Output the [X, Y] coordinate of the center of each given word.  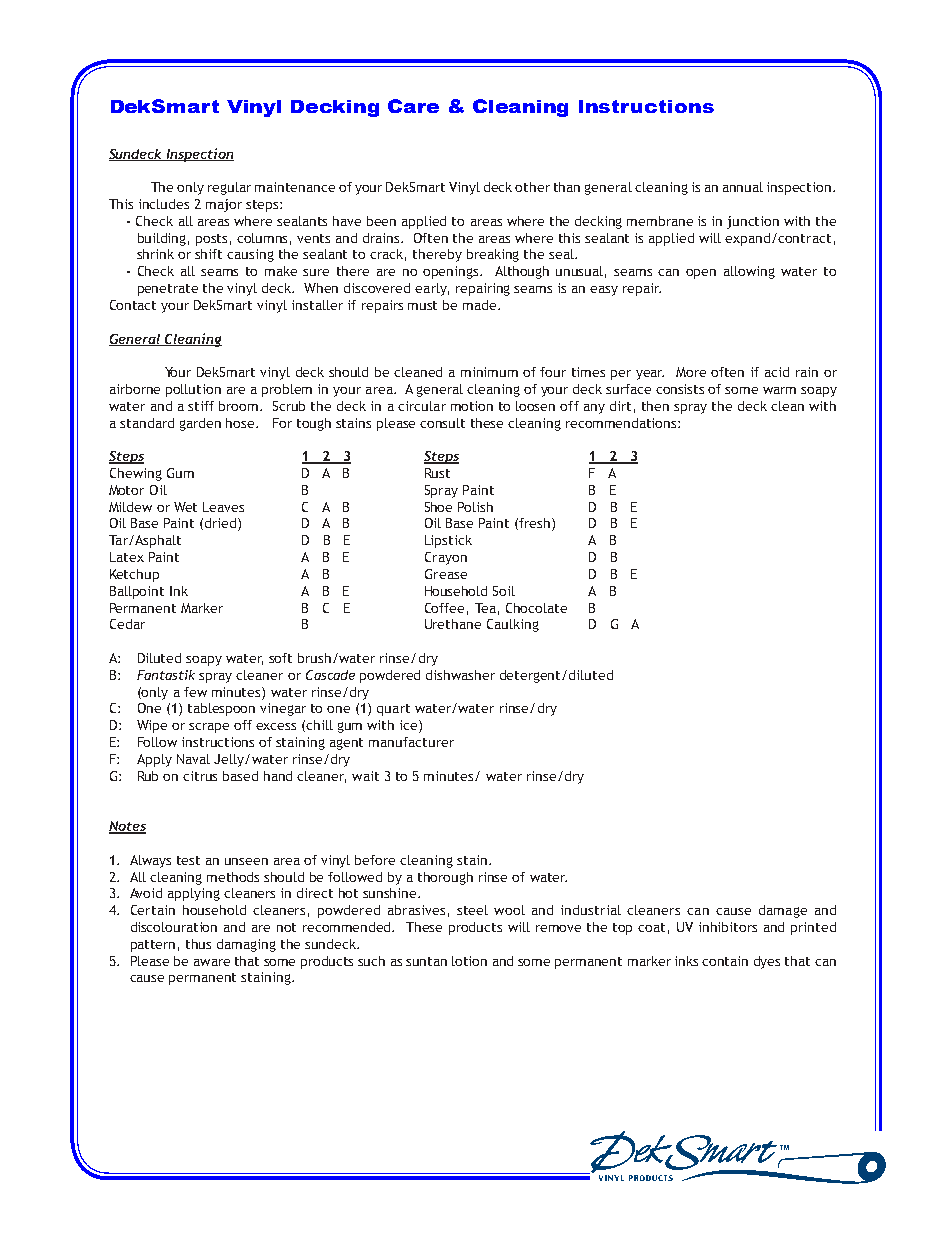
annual [743, 187]
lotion [469, 961]
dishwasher [460, 675]
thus [198, 944]
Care [413, 106]
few [195, 692]
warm [779, 390]
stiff [201, 406]
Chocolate [536, 608]
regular [229, 188]
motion [472, 406]
